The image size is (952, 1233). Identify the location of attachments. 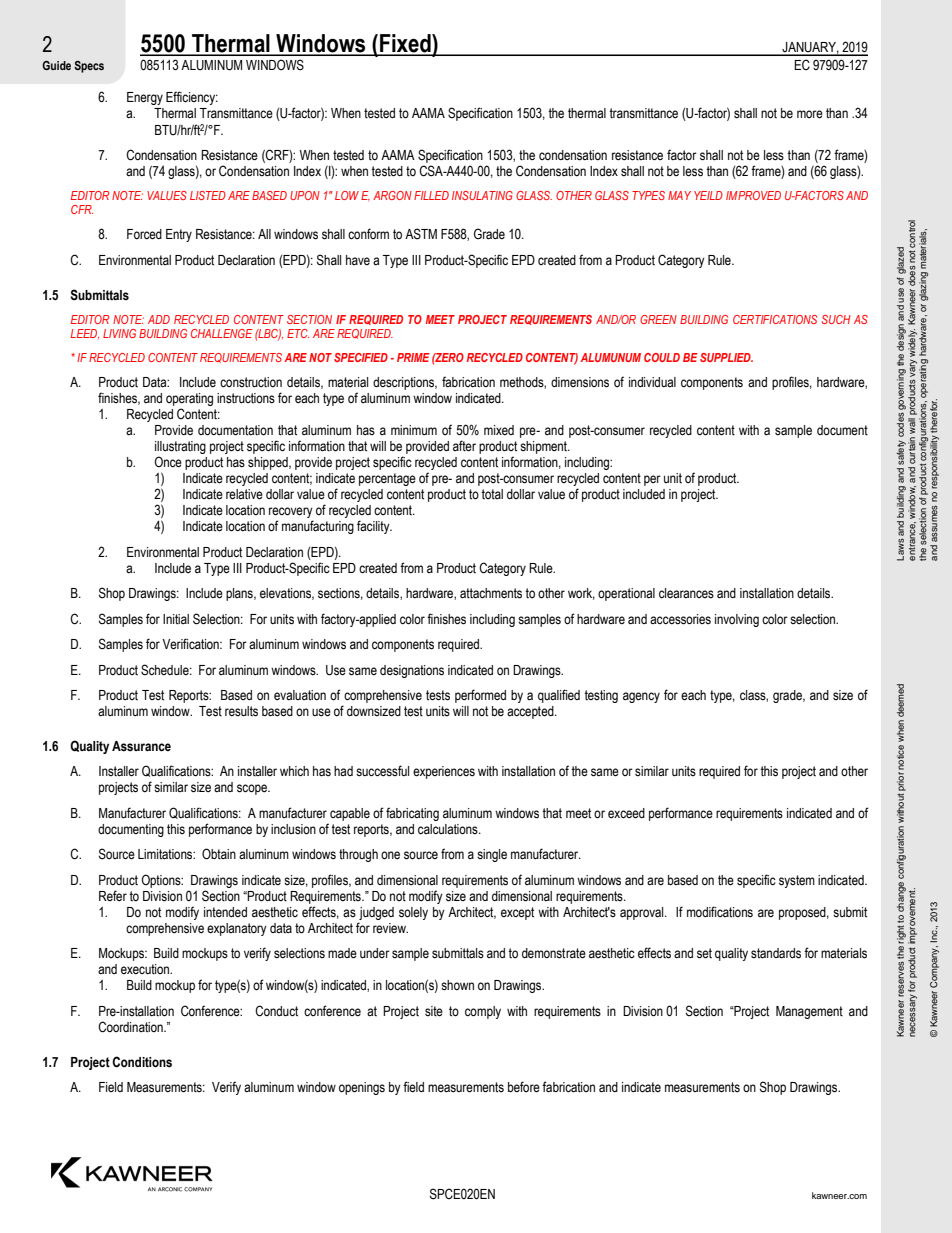
(491, 593).
